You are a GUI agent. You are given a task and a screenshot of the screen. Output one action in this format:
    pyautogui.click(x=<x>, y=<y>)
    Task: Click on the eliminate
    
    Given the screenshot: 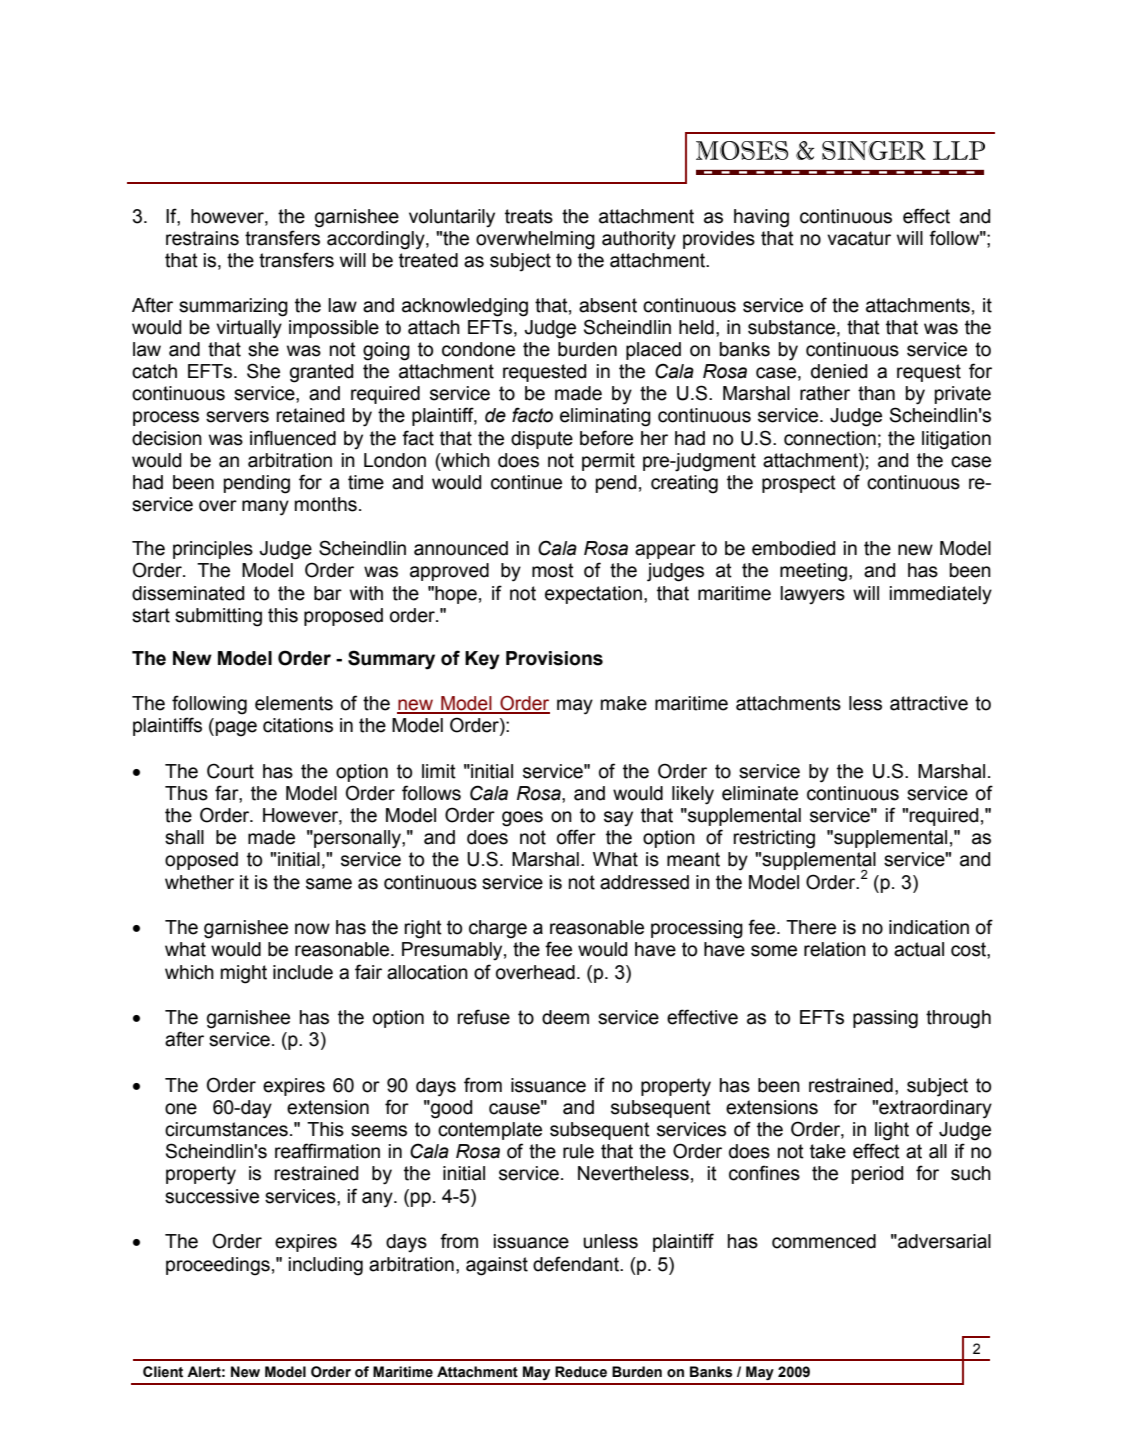 What is the action you would take?
    pyautogui.click(x=760, y=793)
